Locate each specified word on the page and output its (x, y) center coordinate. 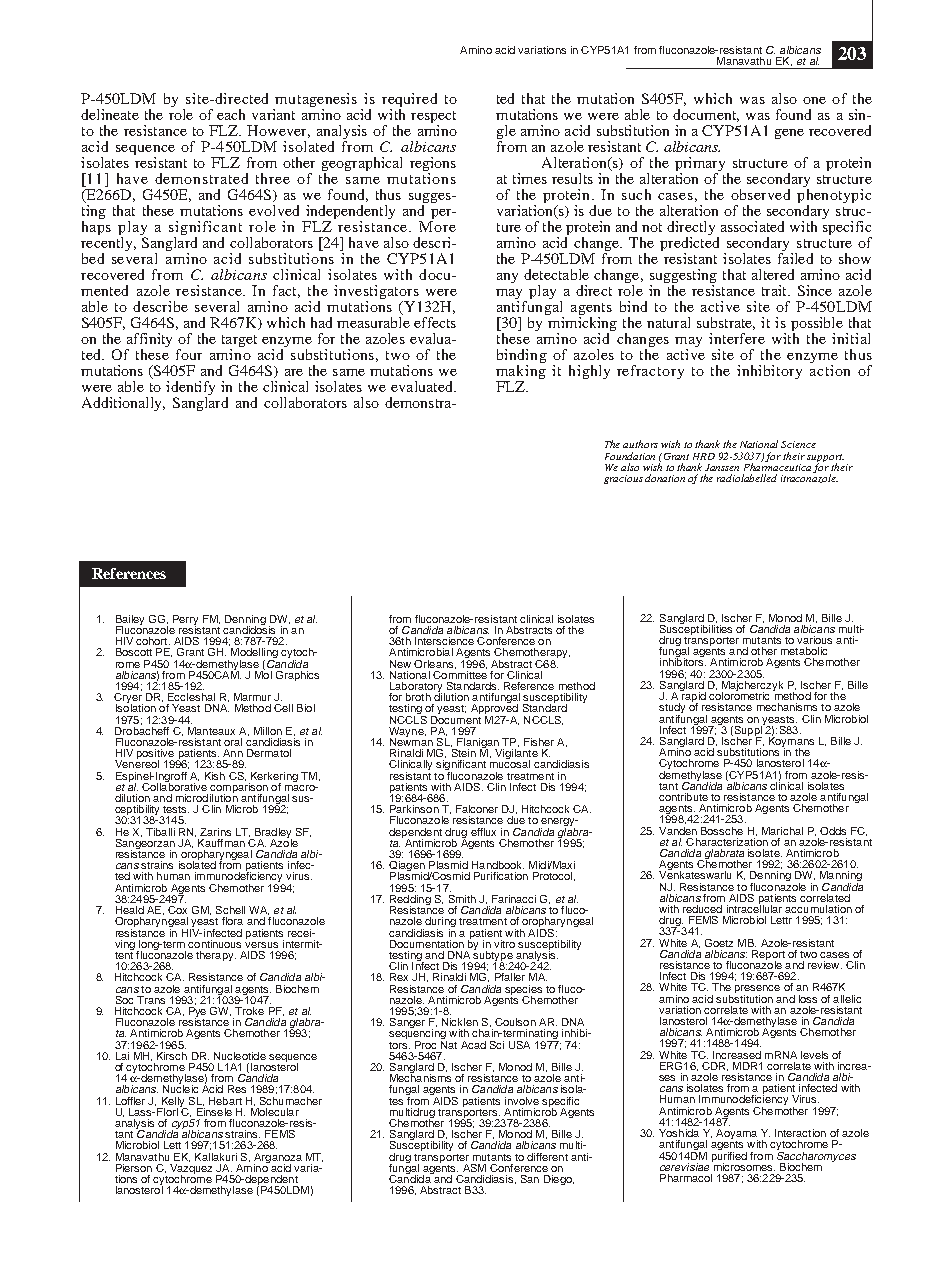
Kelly (173, 1103)
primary (701, 165)
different (547, 1157)
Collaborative (174, 785)
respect (433, 118)
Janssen (722, 467)
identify (190, 389)
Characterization (727, 840)
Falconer (477, 809)
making (521, 373)
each (231, 114)
